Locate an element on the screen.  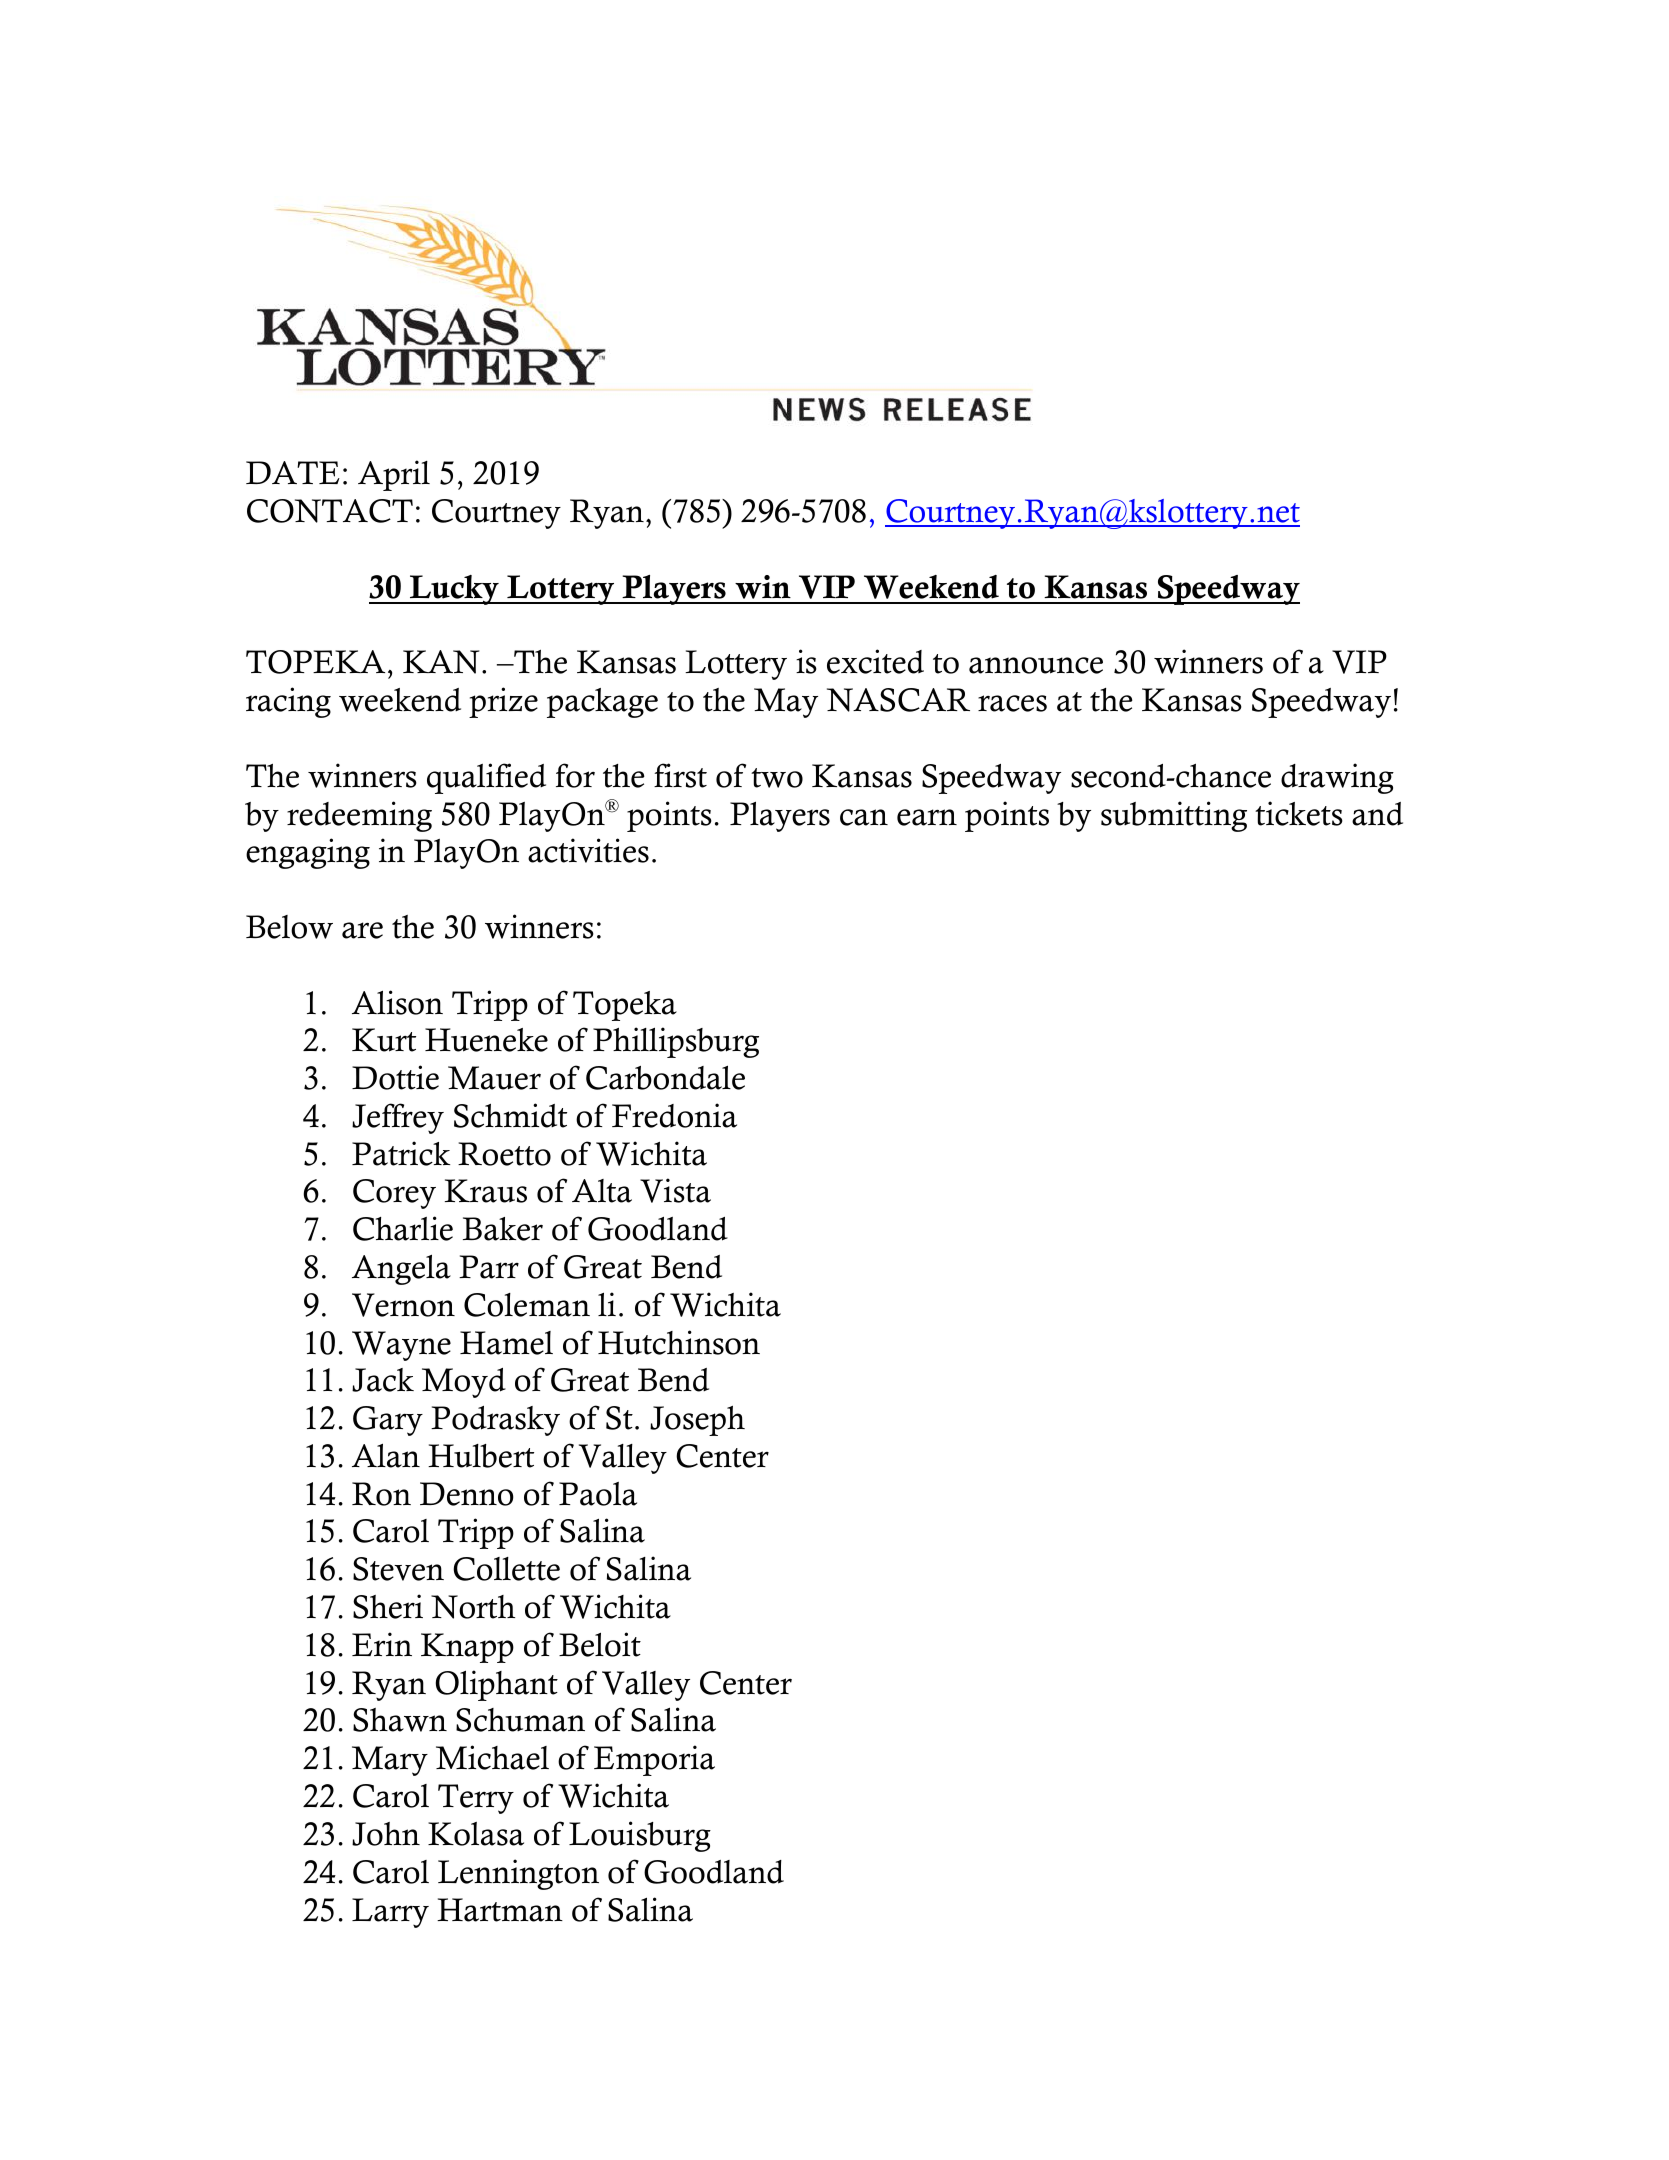
Vista is located at coordinates (675, 1190).
